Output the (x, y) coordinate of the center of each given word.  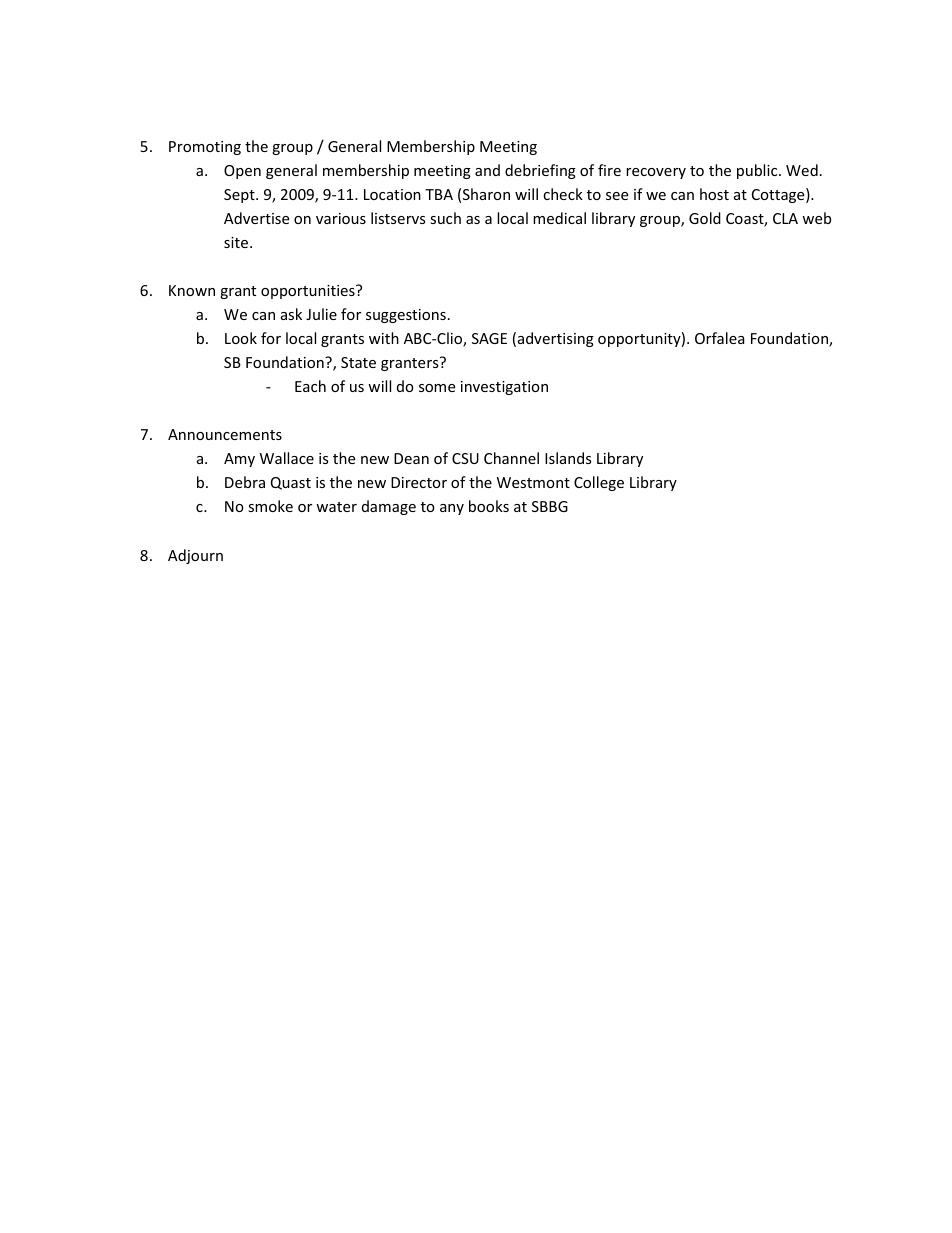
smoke (270, 506)
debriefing (540, 171)
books (489, 506)
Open (242, 172)
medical (559, 218)
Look (241, 338)
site (237, 242)
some (437, 388)
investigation (504, 388)
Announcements (225, 434)
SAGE (489, 338)
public (758, 171)
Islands (568, 458)
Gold (705, 218)
